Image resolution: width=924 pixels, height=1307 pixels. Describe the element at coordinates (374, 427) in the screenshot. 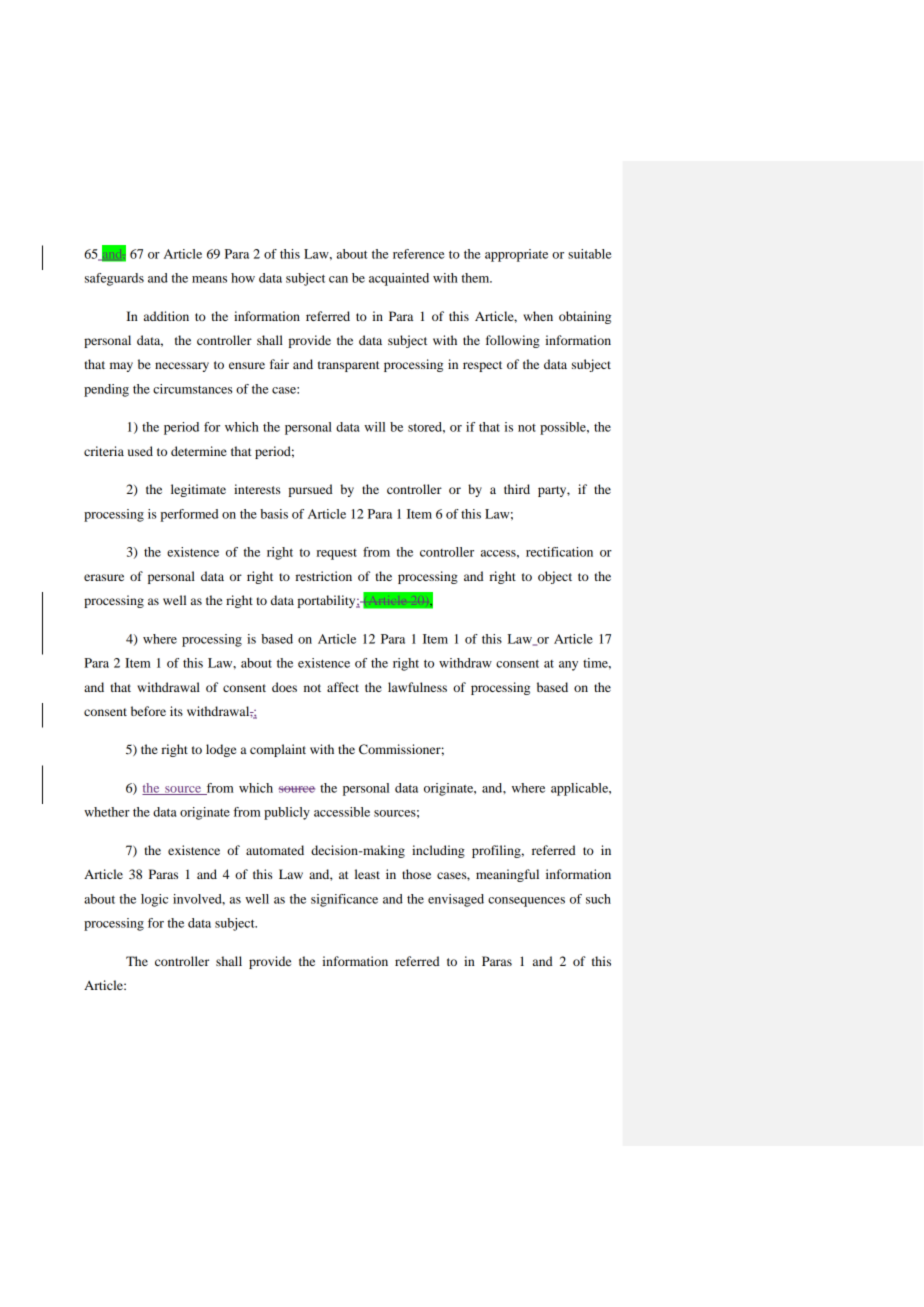

I see `will` at that location.
